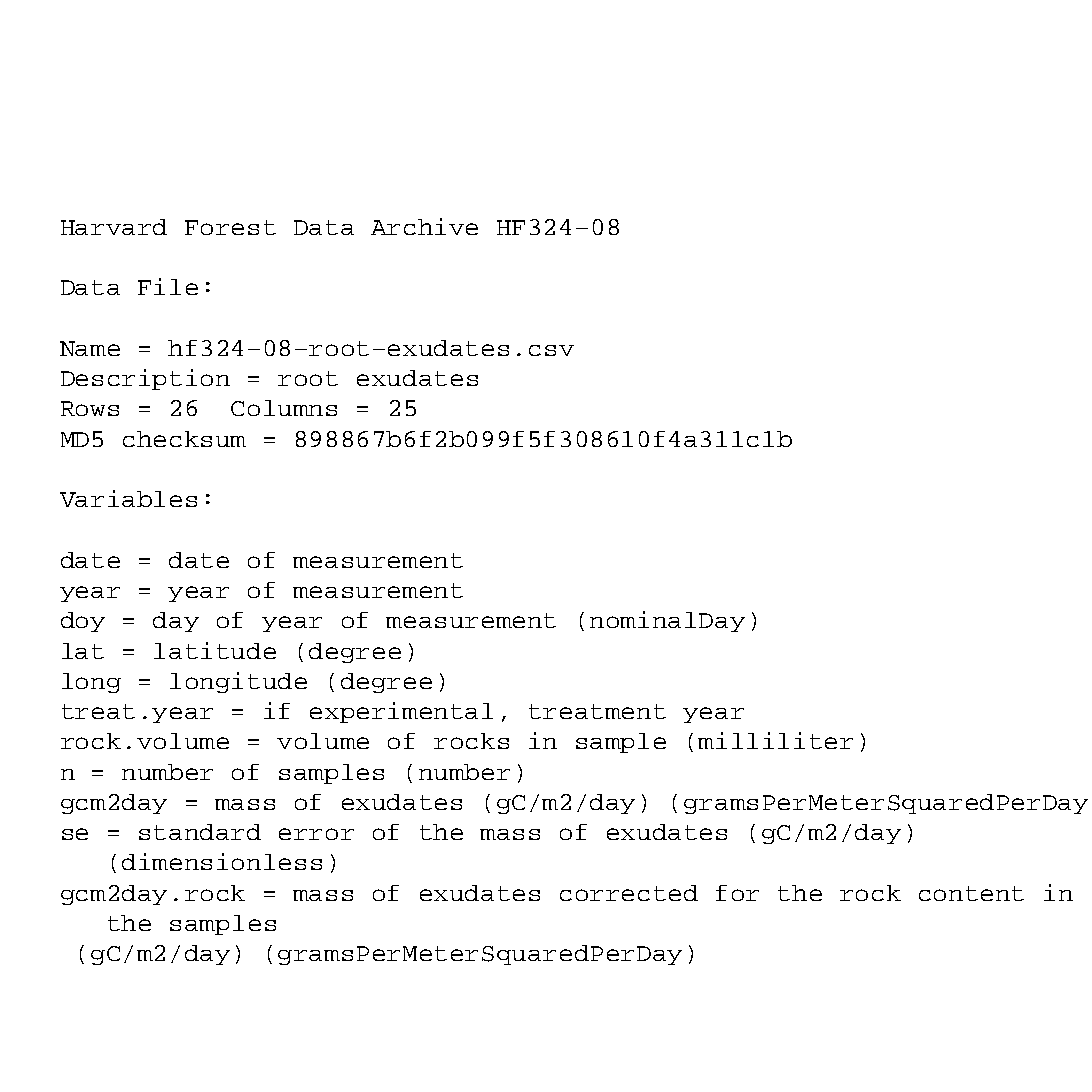  Describe the element at coordinates (230, 227) in the screenshot. I see `Forest` at that location.
